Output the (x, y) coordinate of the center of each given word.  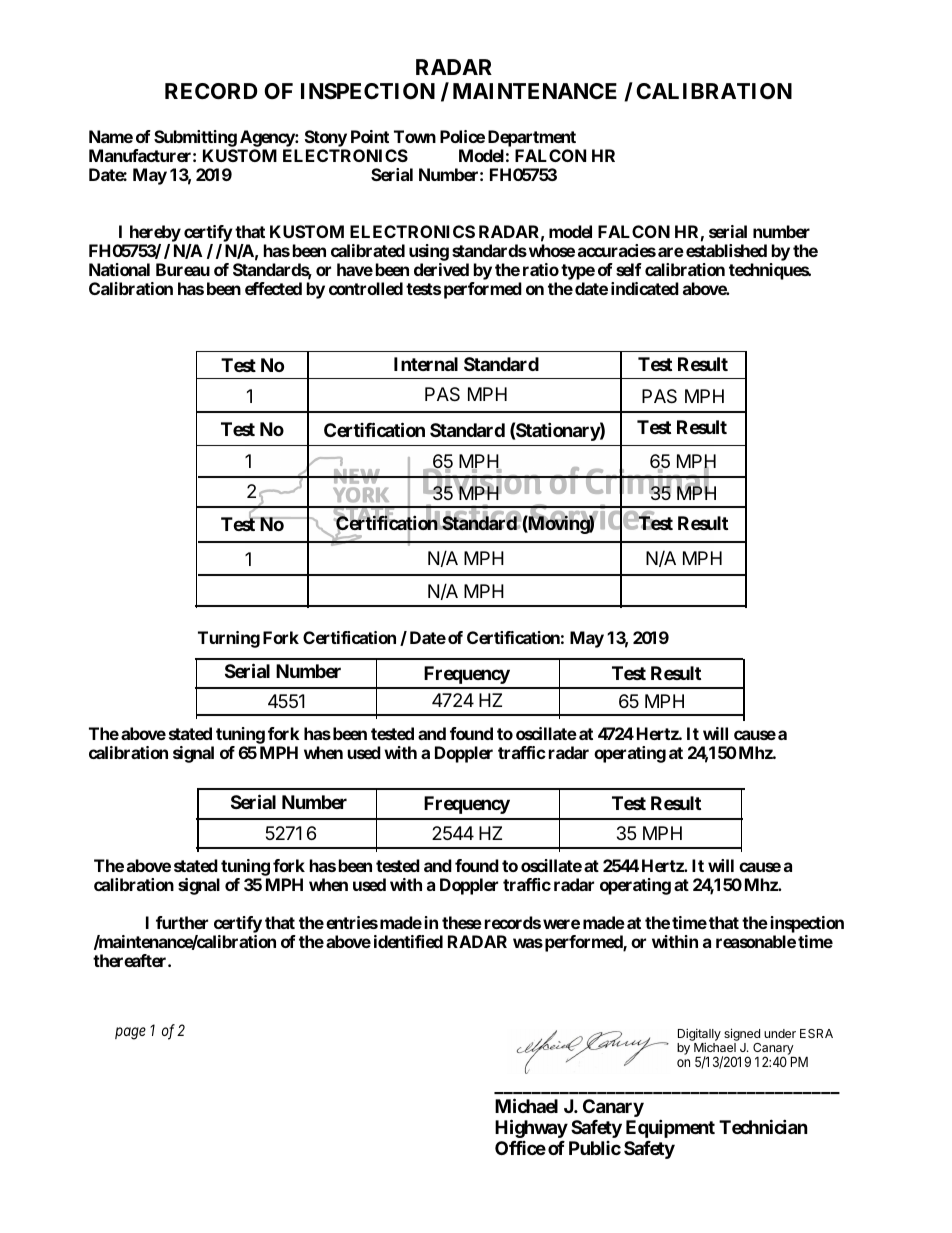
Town (415, 136)
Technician (763, 1126)
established (726, 250)
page (130, 1033)
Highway (531, 1128)
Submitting (195, 140)
